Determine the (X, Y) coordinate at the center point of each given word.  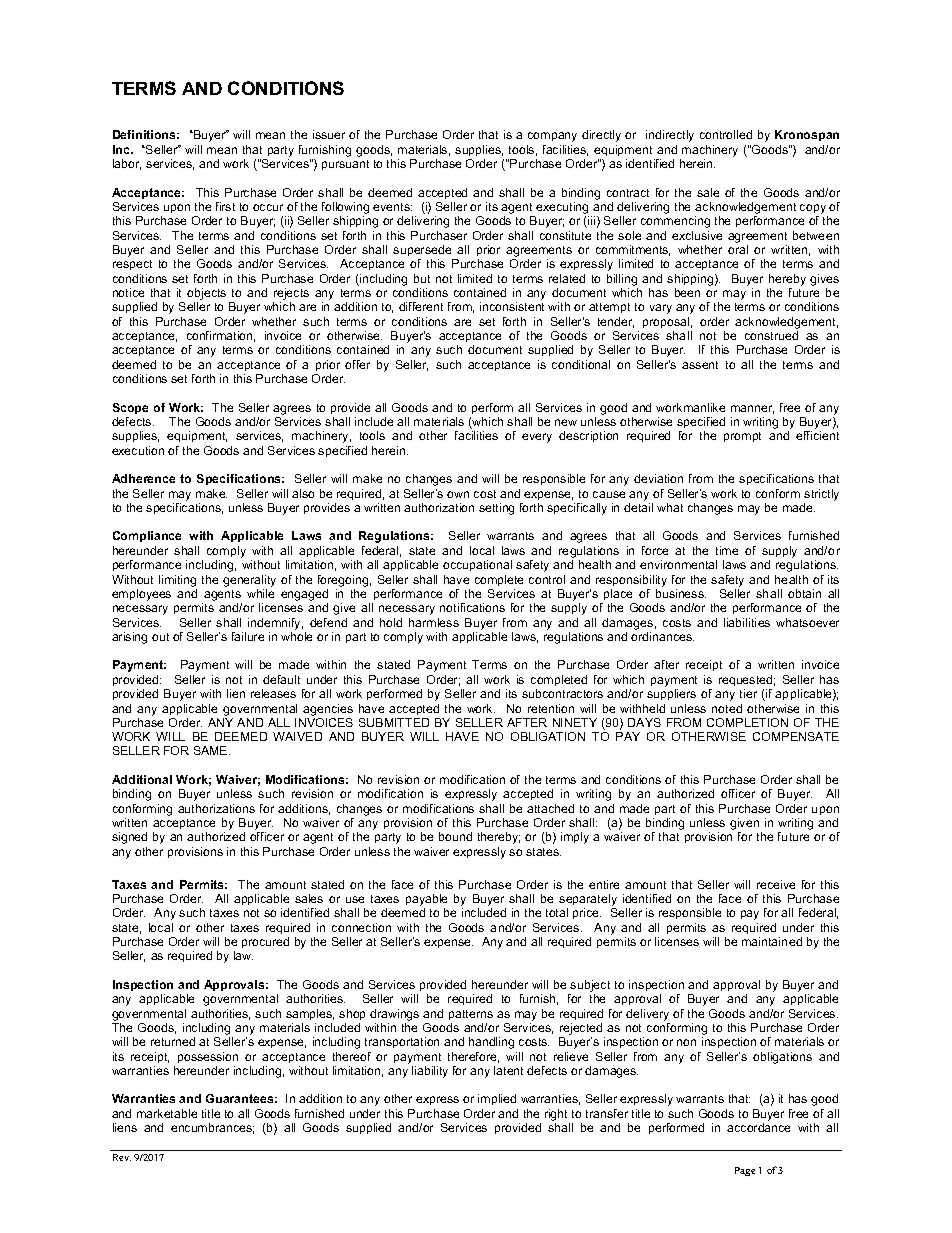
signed (129, 838)
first (225, 206)
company (552, 137)
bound (455, 836)
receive (776, 884)
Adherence (143, 478)
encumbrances (212, 1128)
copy (814, 210)
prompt (742, 437)
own (458, 494)
